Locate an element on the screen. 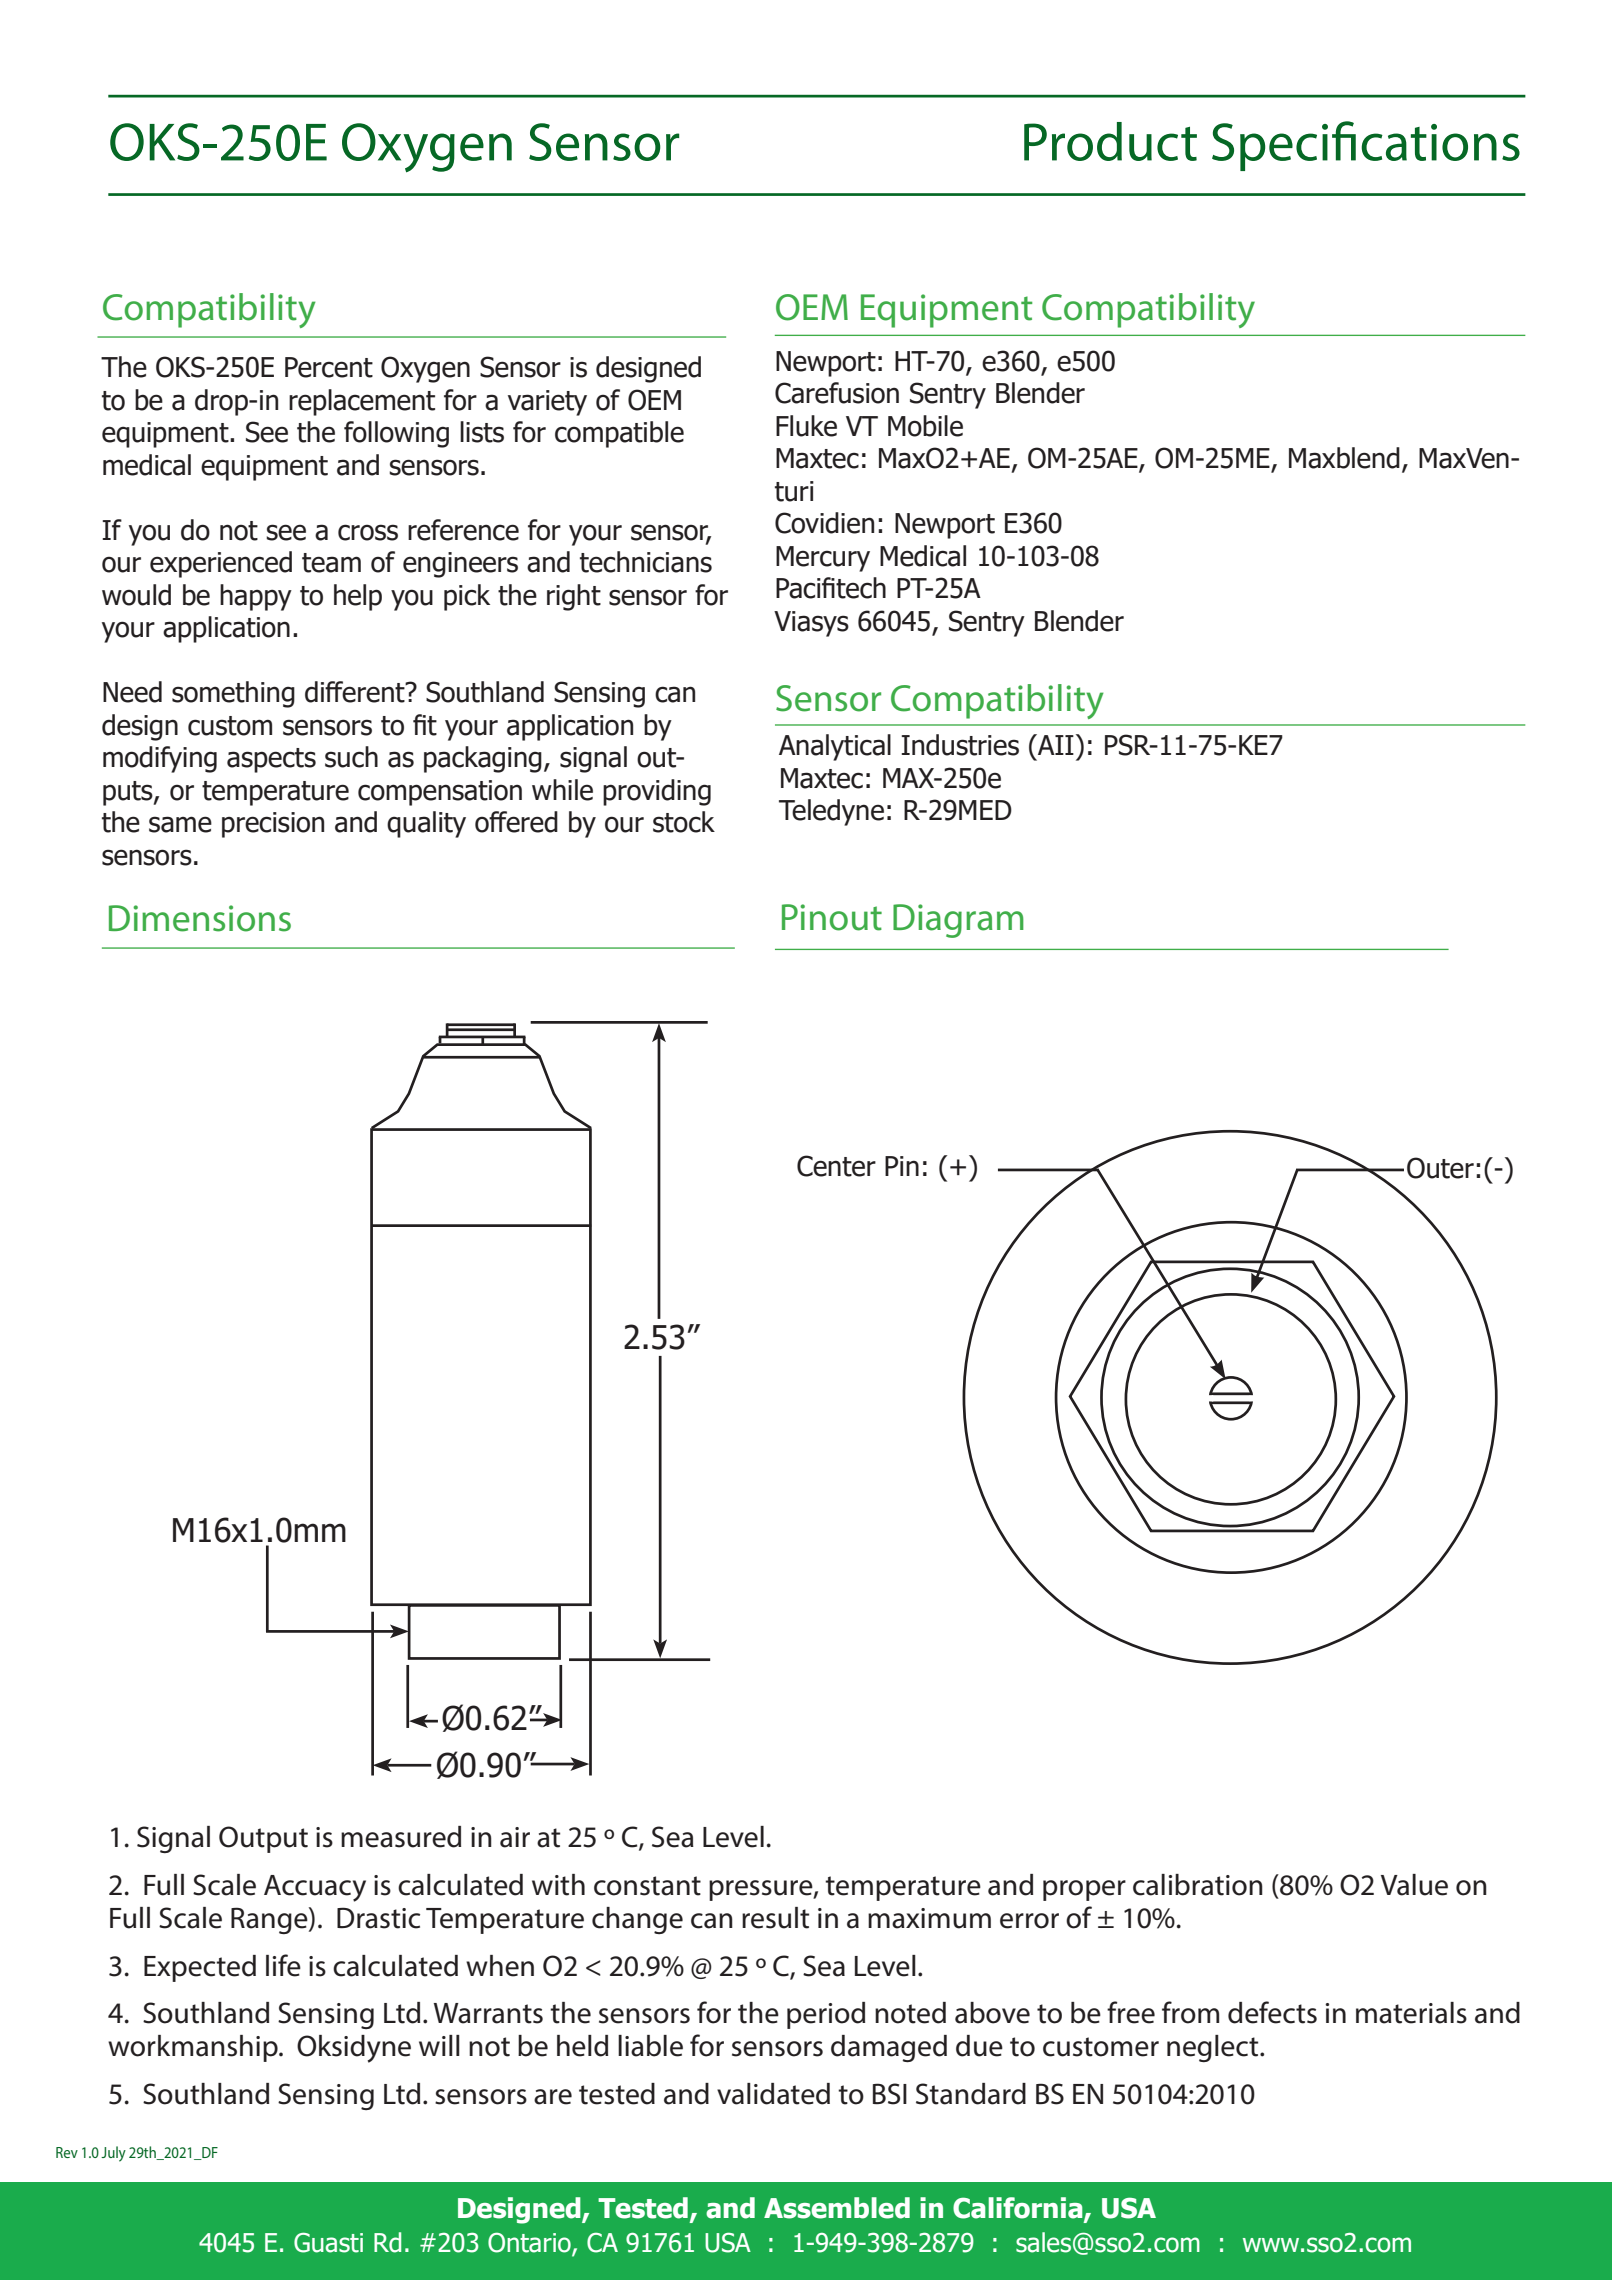 This screenshot has height=2280, width=1612. something is located at coordinates (233, 694).
